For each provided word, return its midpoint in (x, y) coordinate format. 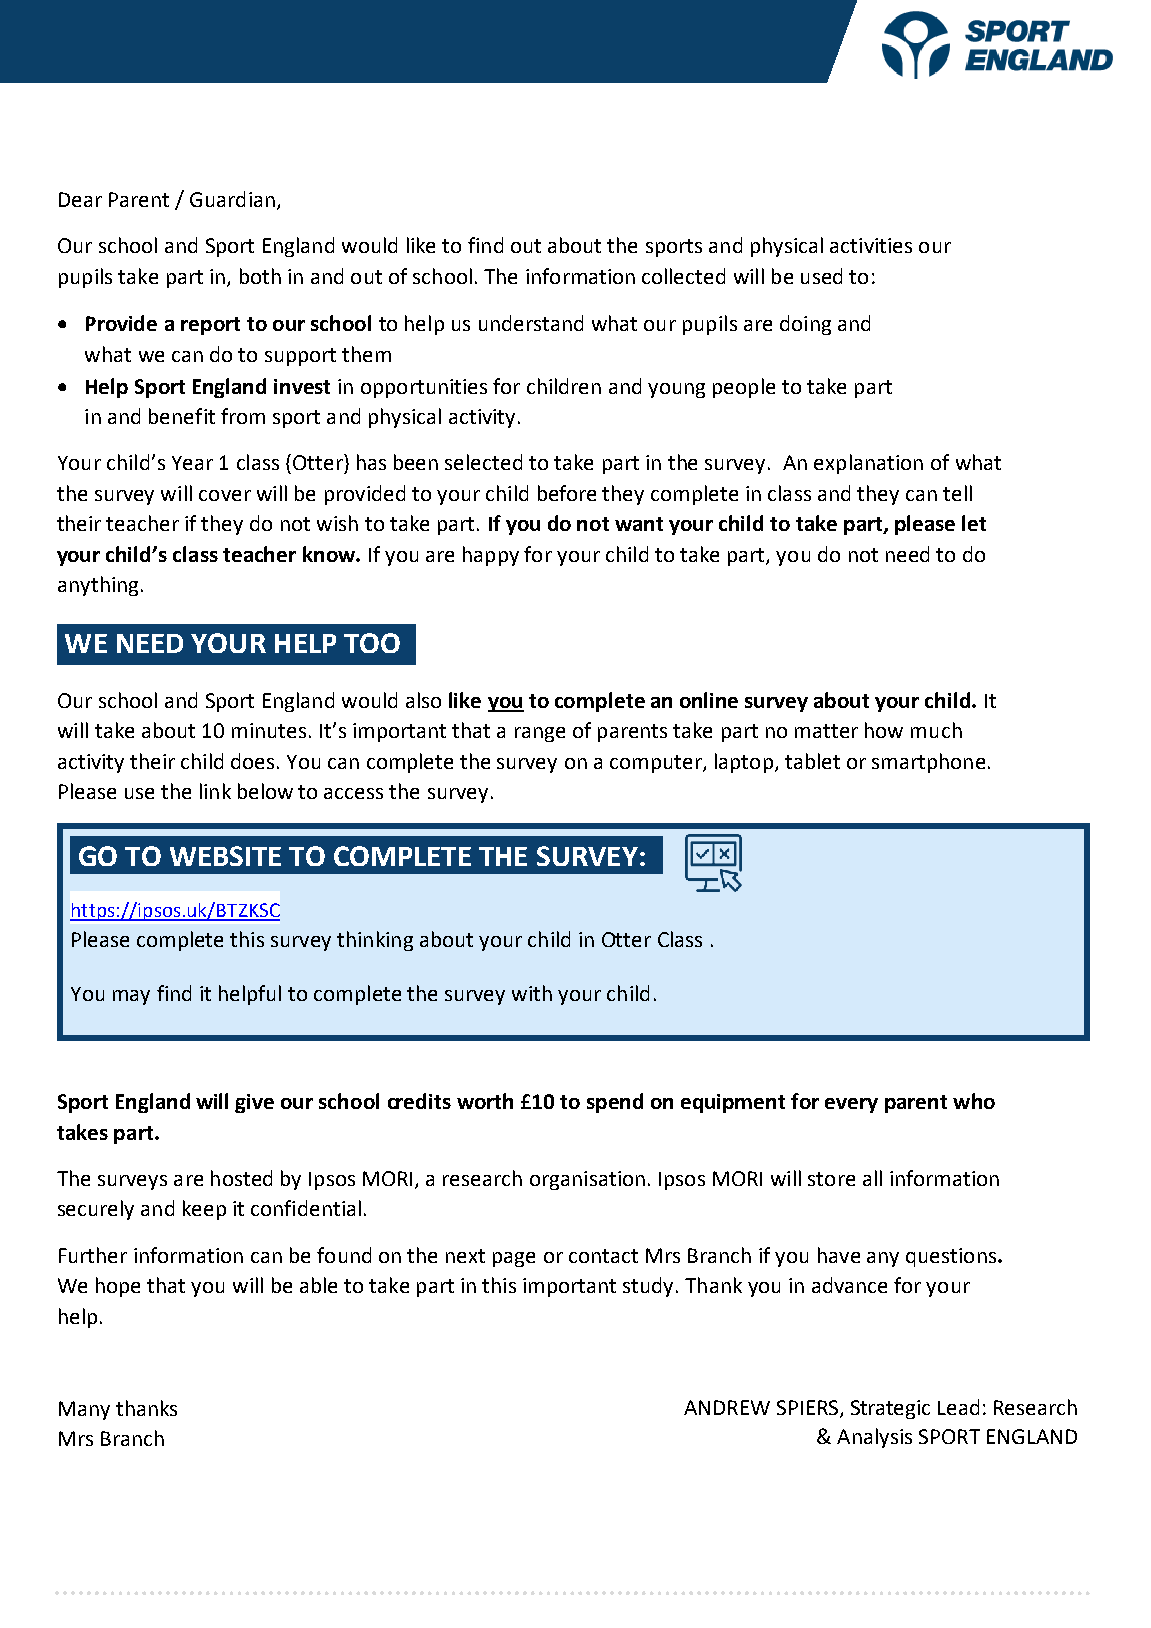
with (532, 993)
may (131, 997)
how (884, 730)
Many (84, 1410)
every (851, 1105)
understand (531, 323)
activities (871, 245)
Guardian (232, 199)
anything (98, 586)
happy (491, 556)
